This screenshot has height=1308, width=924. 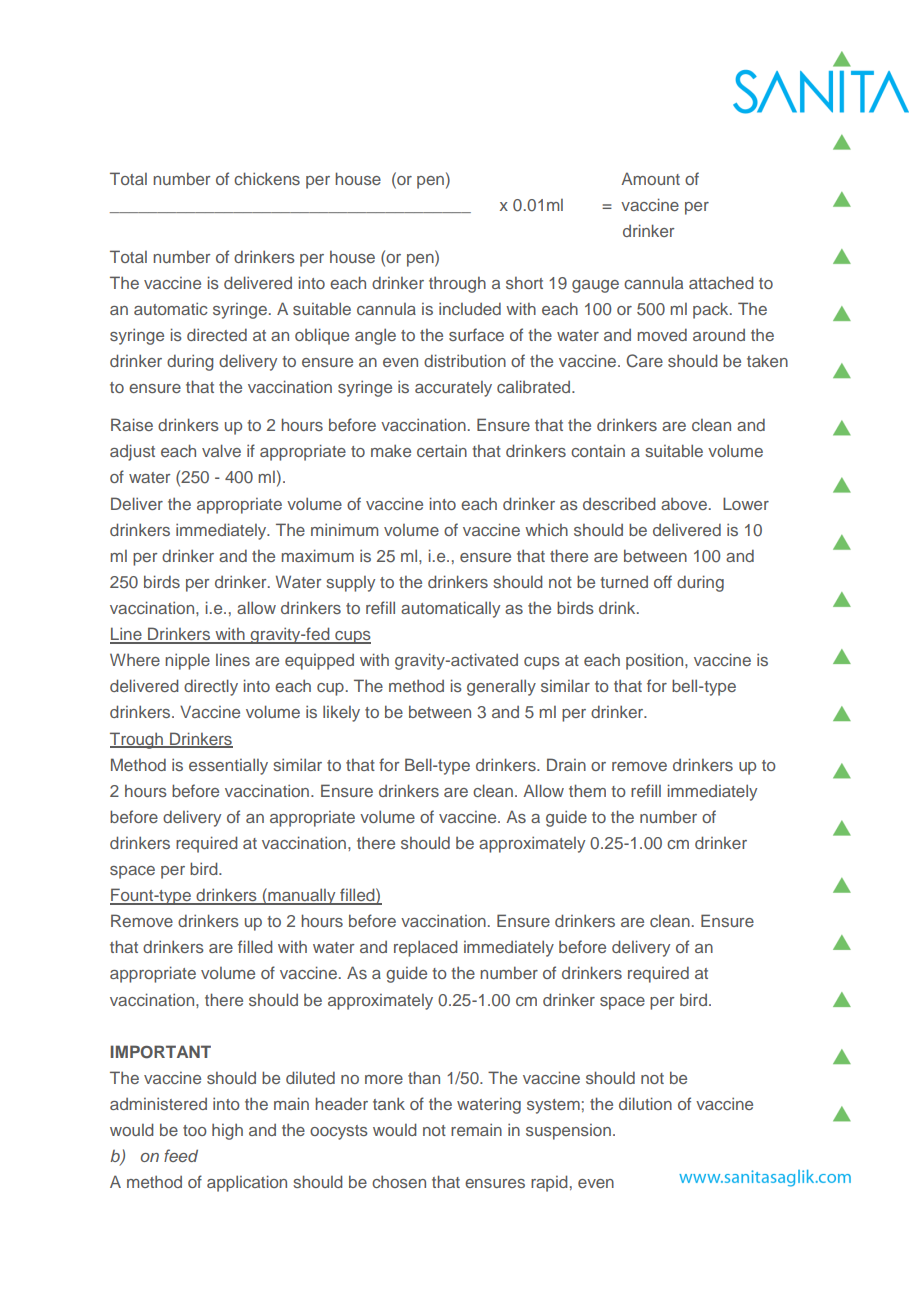 I want to click on chosen, so click(x=399, y=1181).
